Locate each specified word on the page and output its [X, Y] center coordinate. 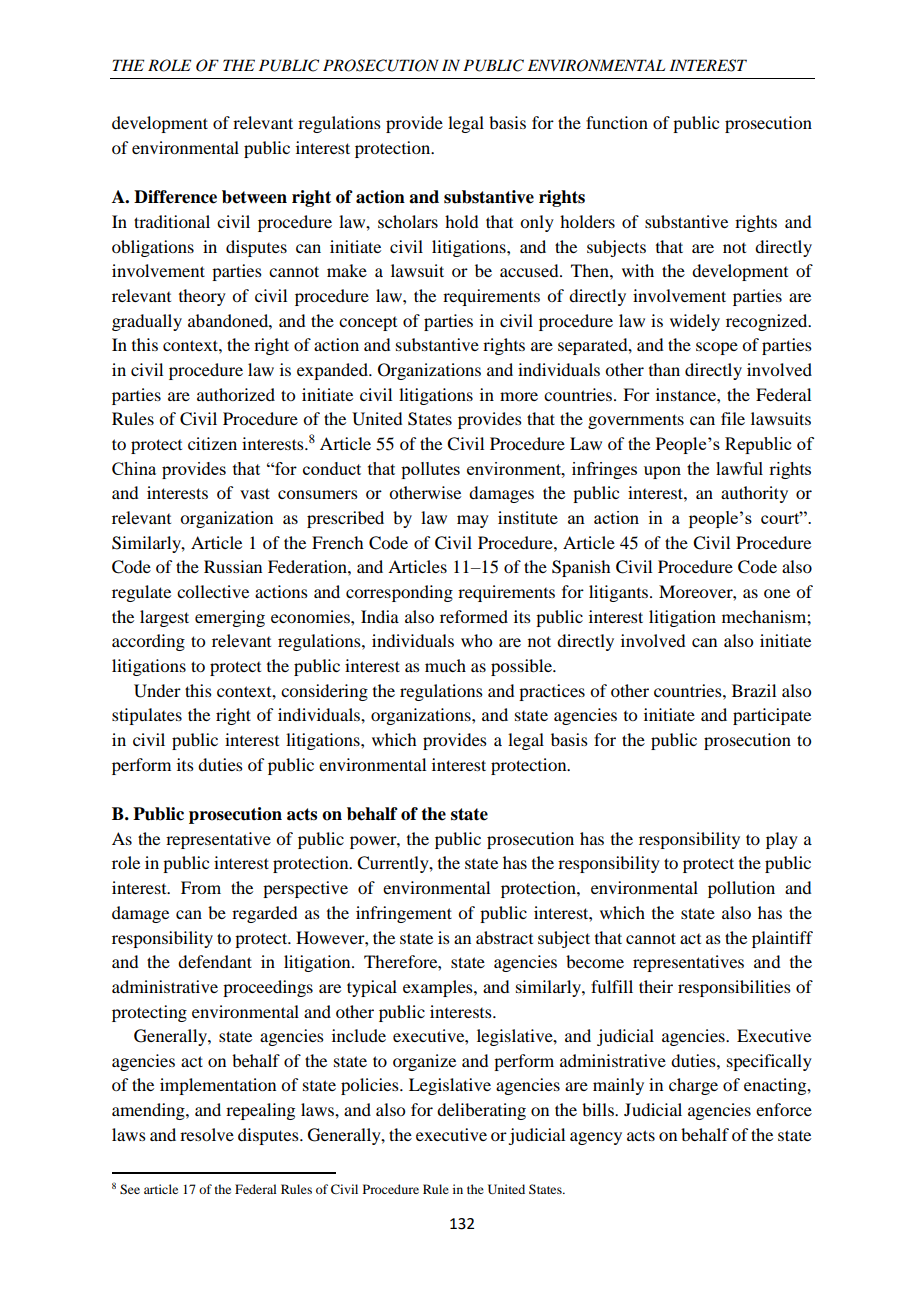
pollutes [430, 470]
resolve [207, 1134]
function [617, 122]
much [445, 665]
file [733, 418]
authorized [236, 394]
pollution [741, 889]
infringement [404, 914]
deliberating [481, 1111]
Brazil [754, 690]
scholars [408, 221]
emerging [230, 618]
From [201, 887]
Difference [175, 197]
